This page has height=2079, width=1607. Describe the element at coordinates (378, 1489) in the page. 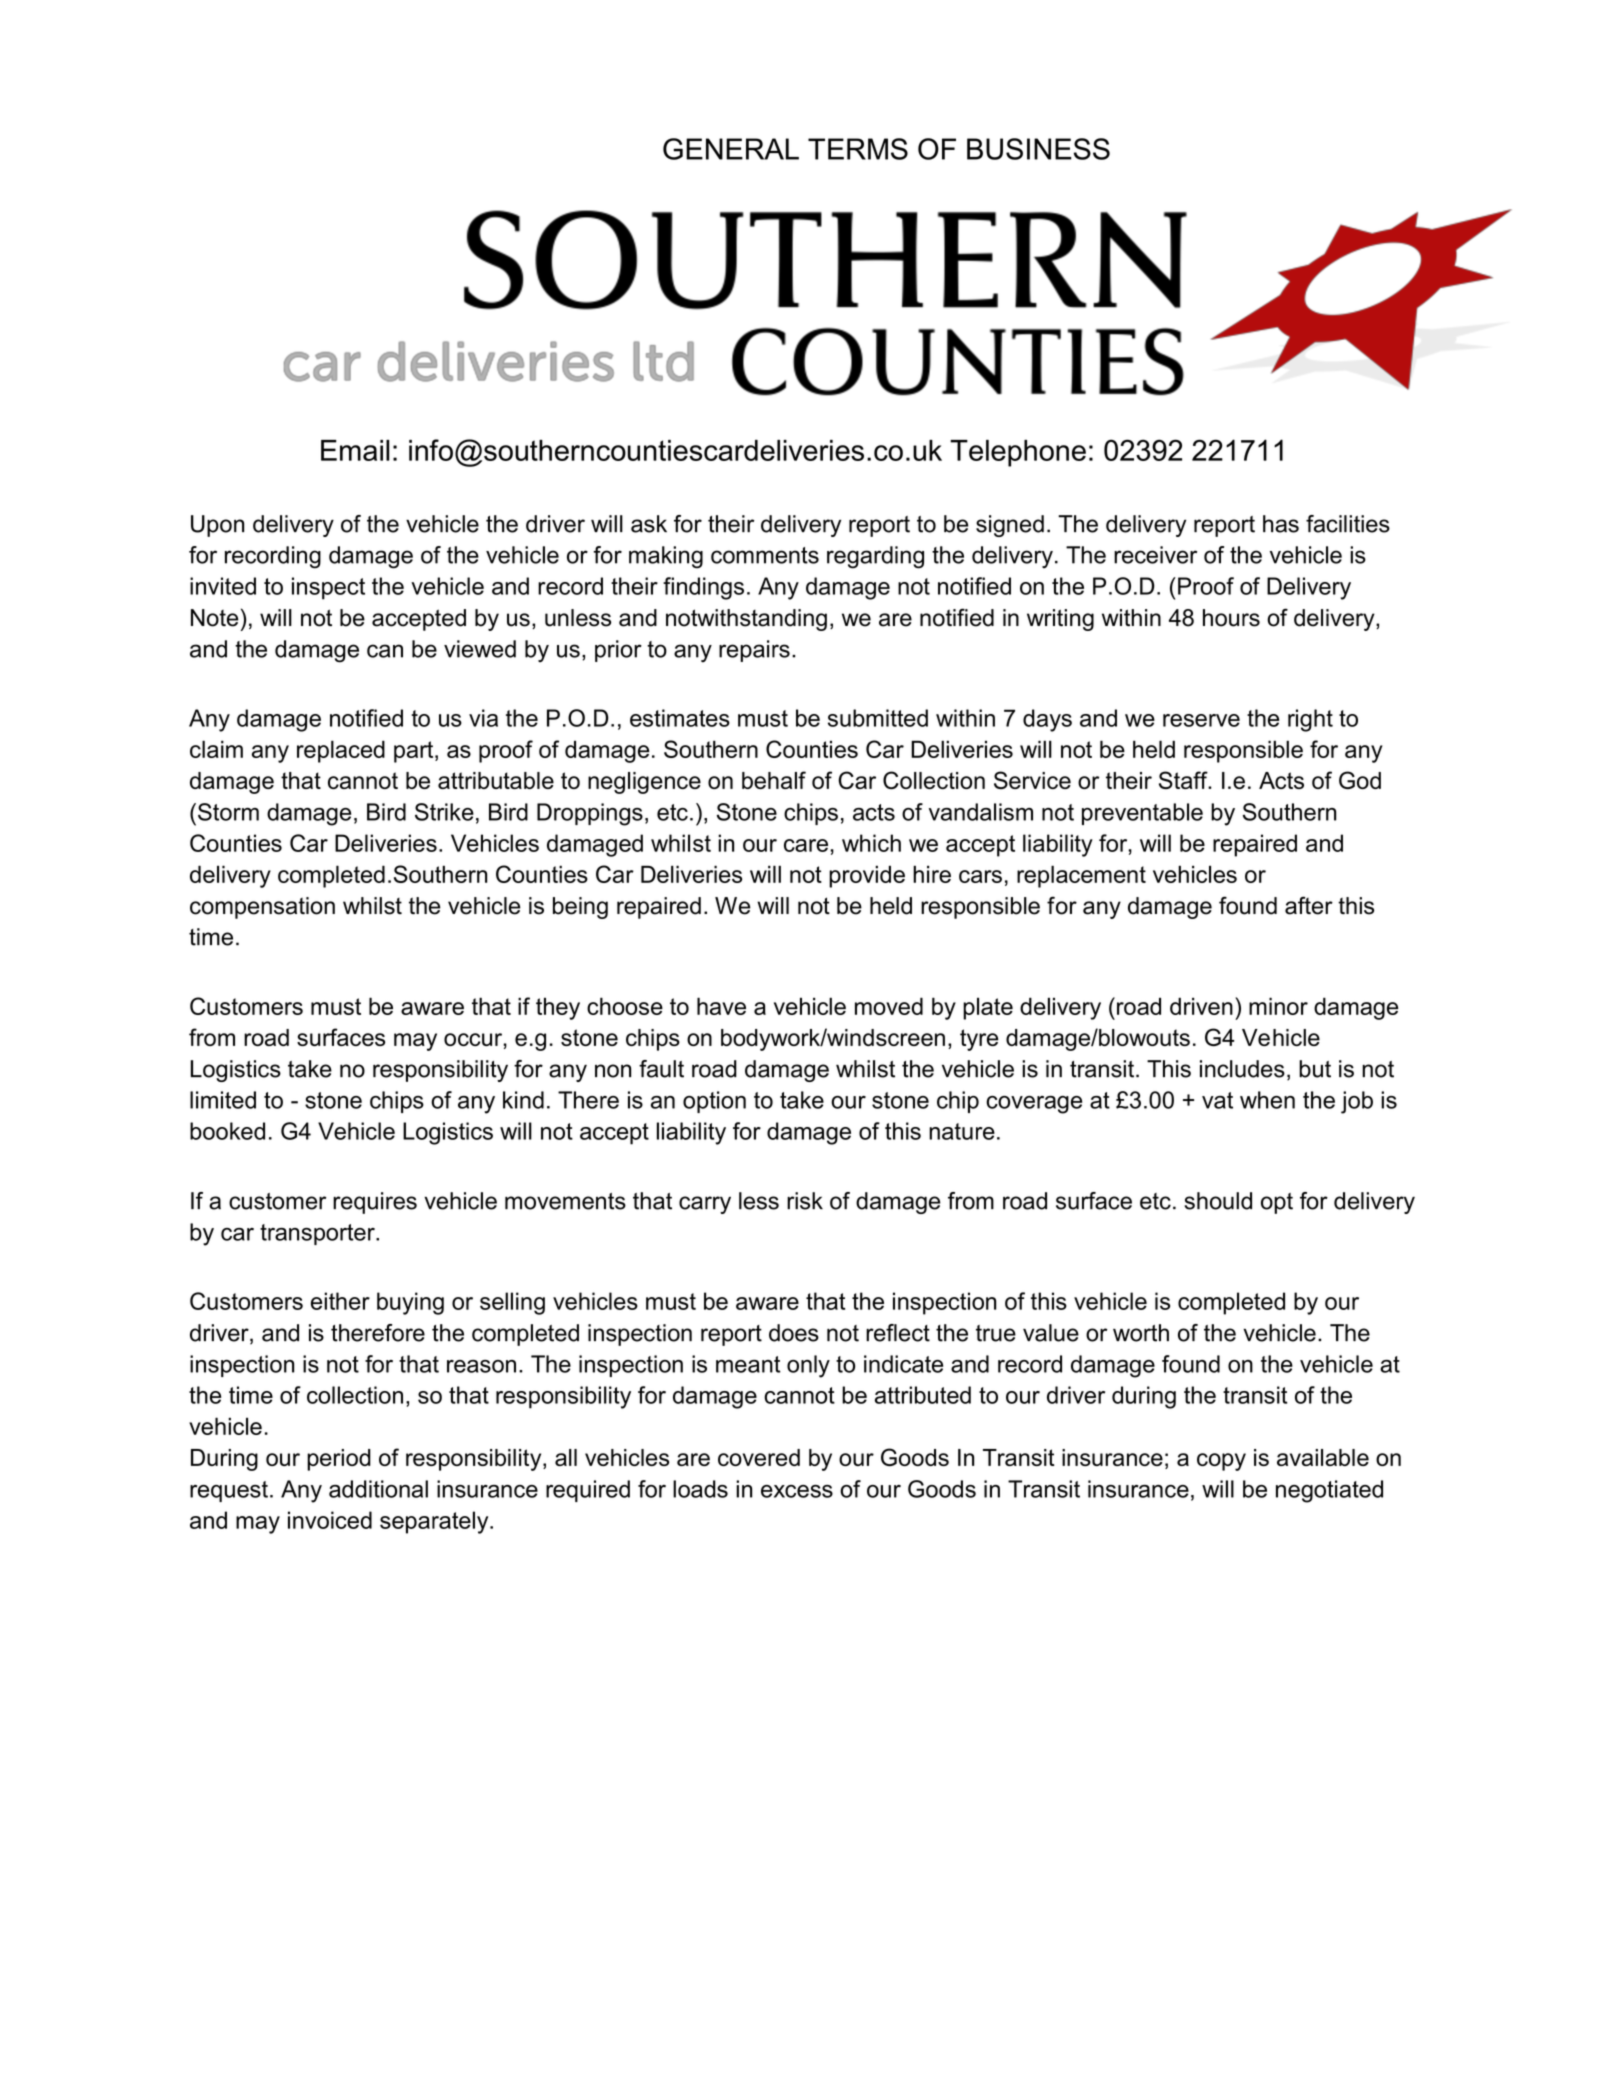

I see `additional` at that location.
